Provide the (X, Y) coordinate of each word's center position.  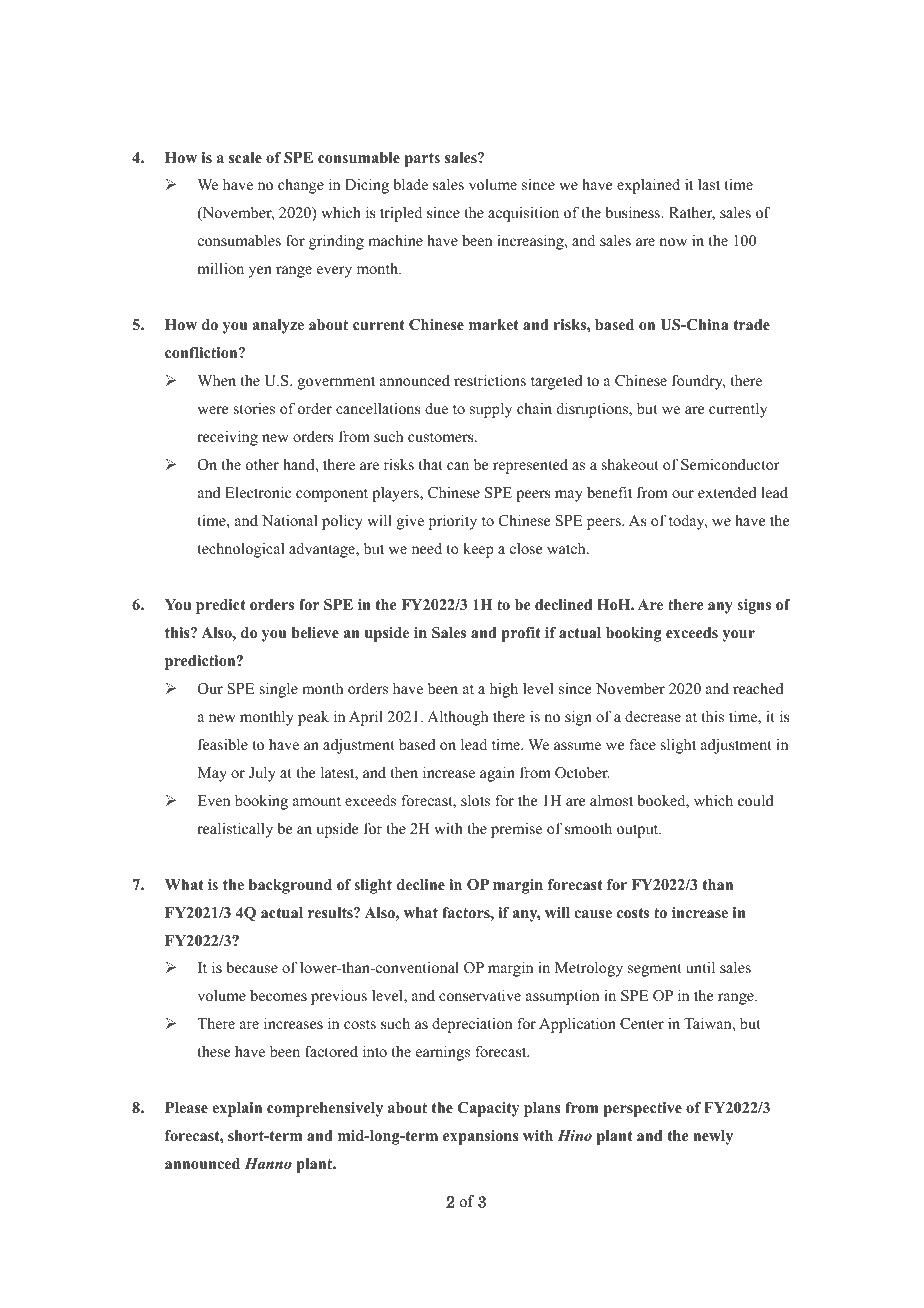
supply (491, 410)
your (738, 636)
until (700, 967)
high (504, 690)
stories (254, 408)
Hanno (268, 1163)
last (709, 184)
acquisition (523, 214)
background (290, 886)
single (279, 690)
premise (516, 830)
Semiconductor (730, 465)
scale (245, 158)
